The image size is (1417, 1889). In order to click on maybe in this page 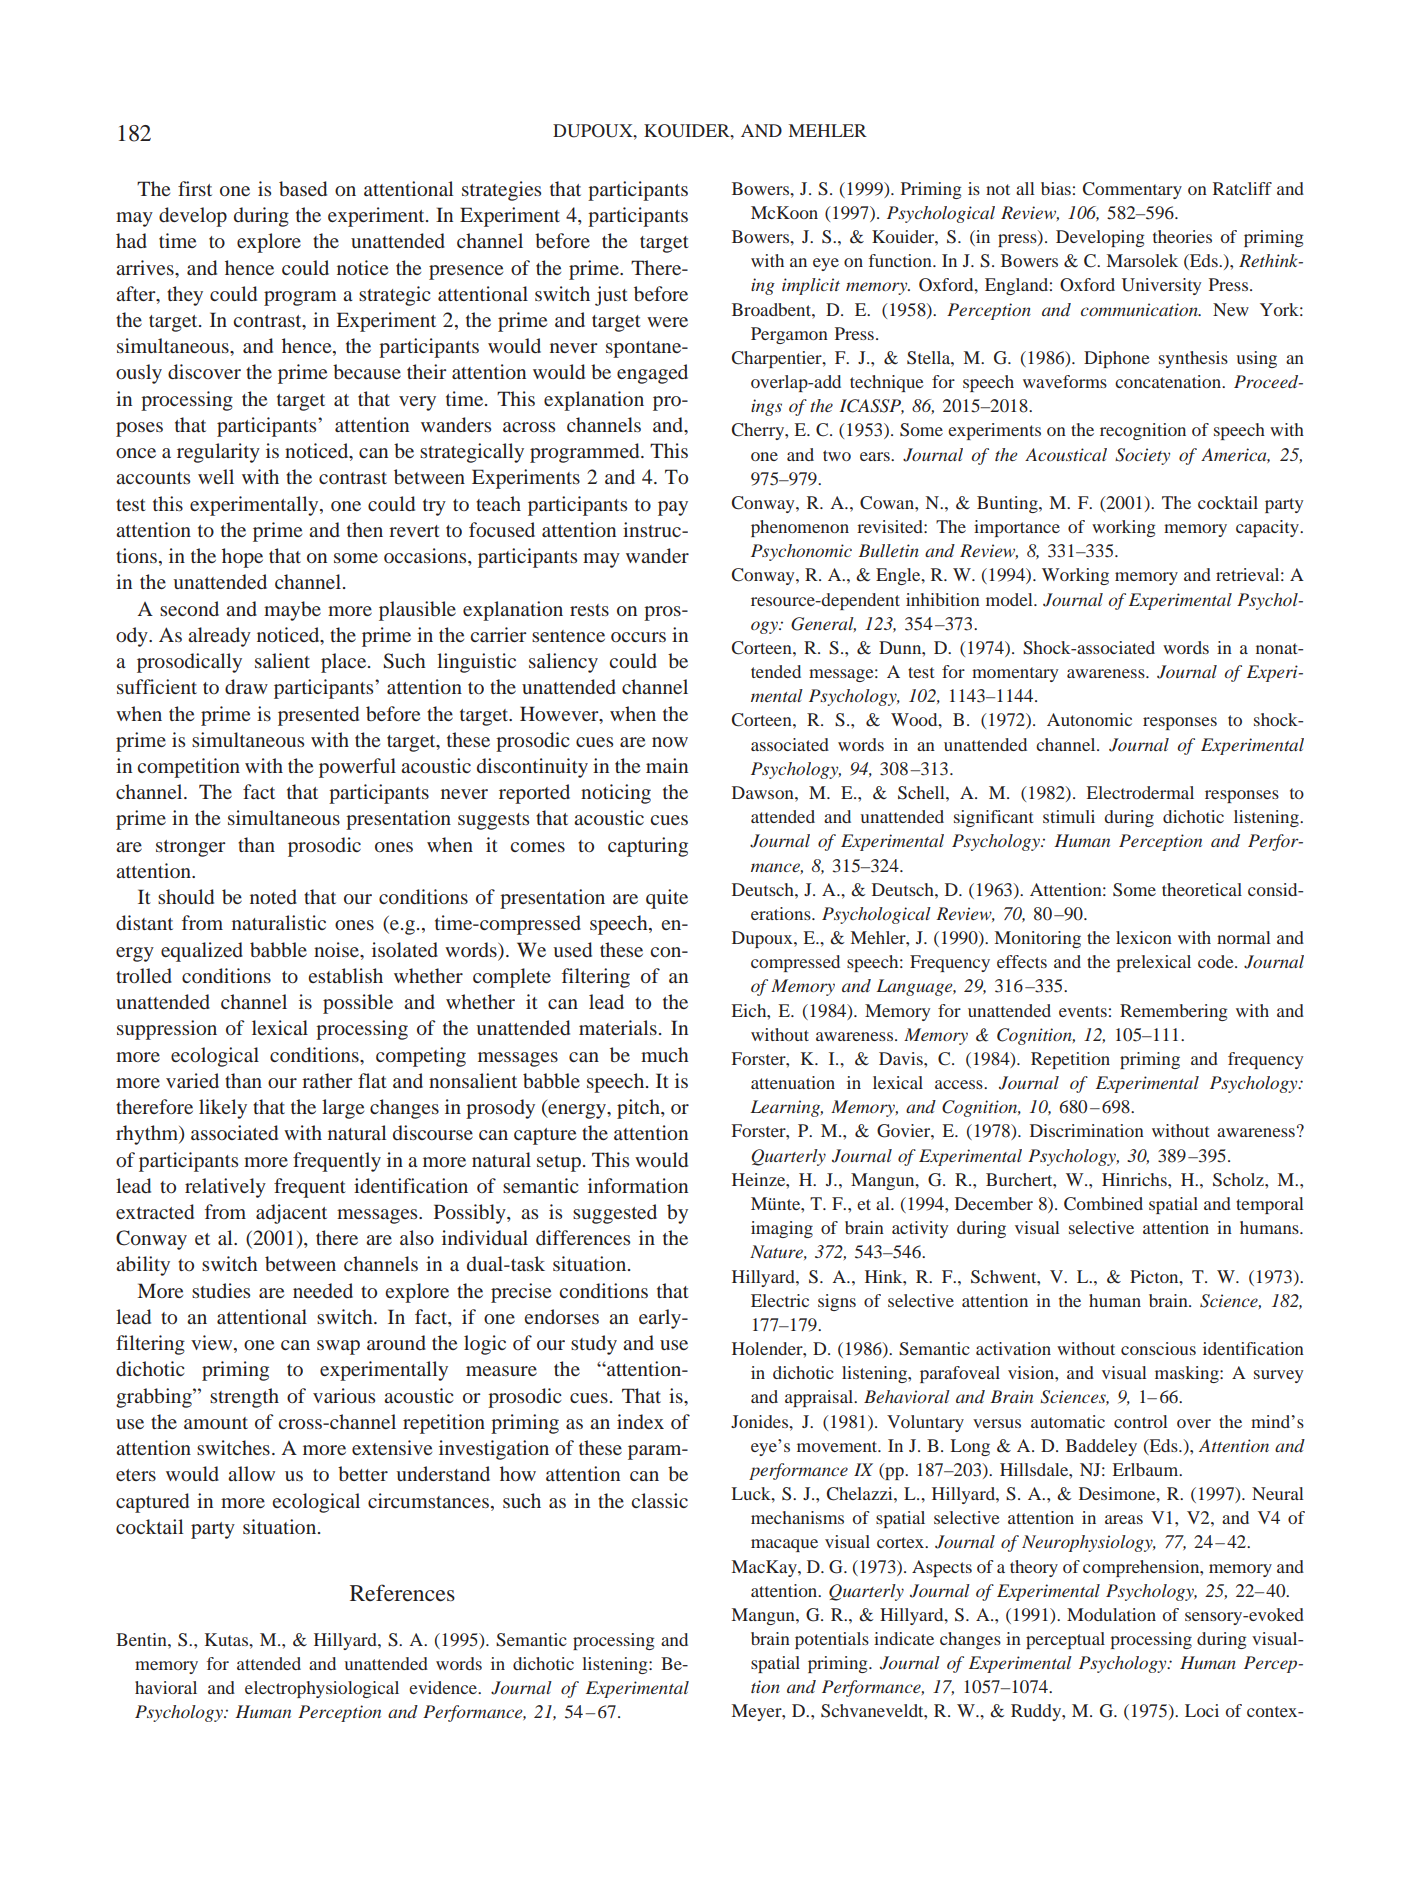, I will do `click(292, 611)`.
